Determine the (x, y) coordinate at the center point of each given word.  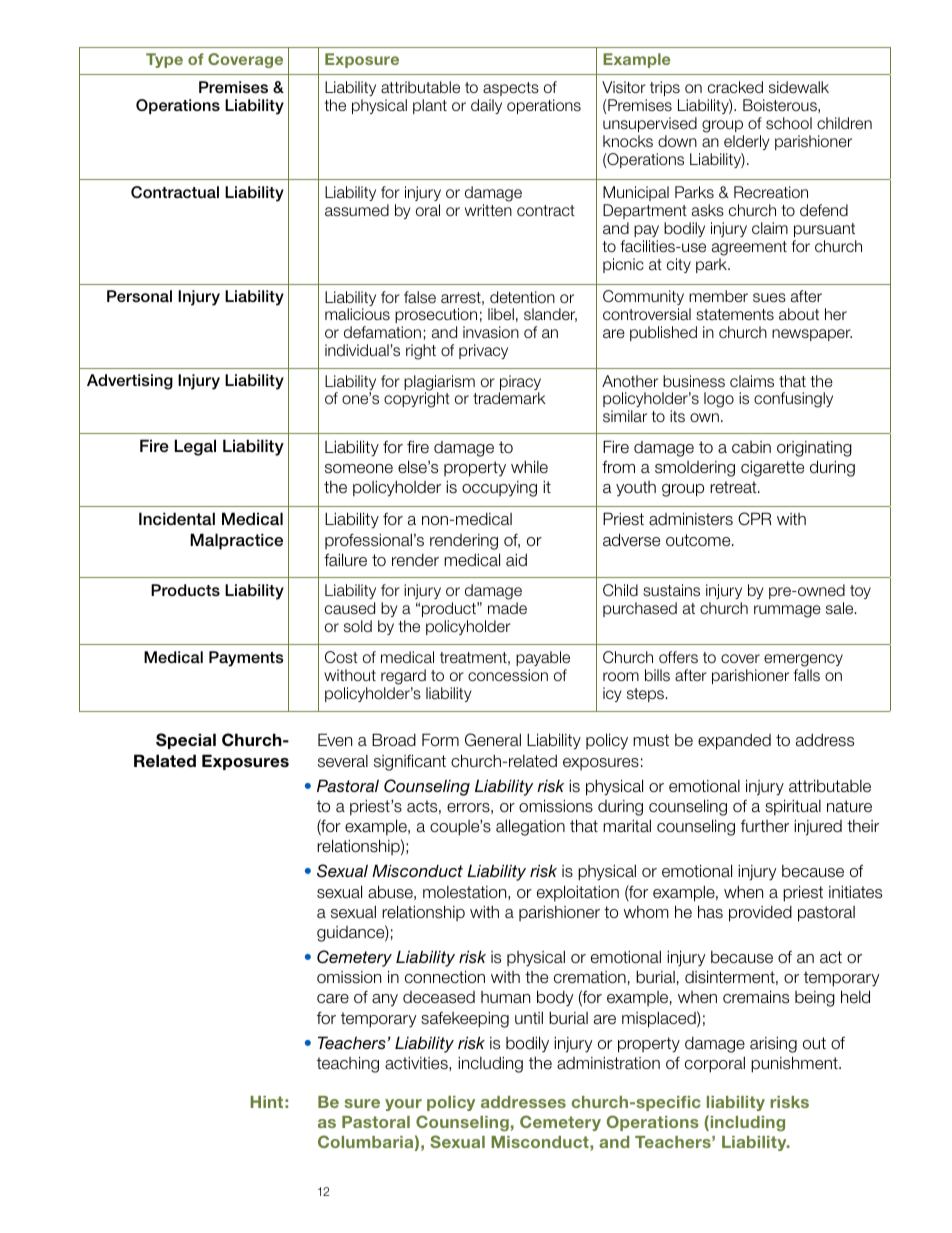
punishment (795, 1064)
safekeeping (465, 1019)
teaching (348, 1064)
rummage (787, 611)
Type (164, 60)
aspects (511, 89)
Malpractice (236, 541)
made (507, 608)
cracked (735, 87)
